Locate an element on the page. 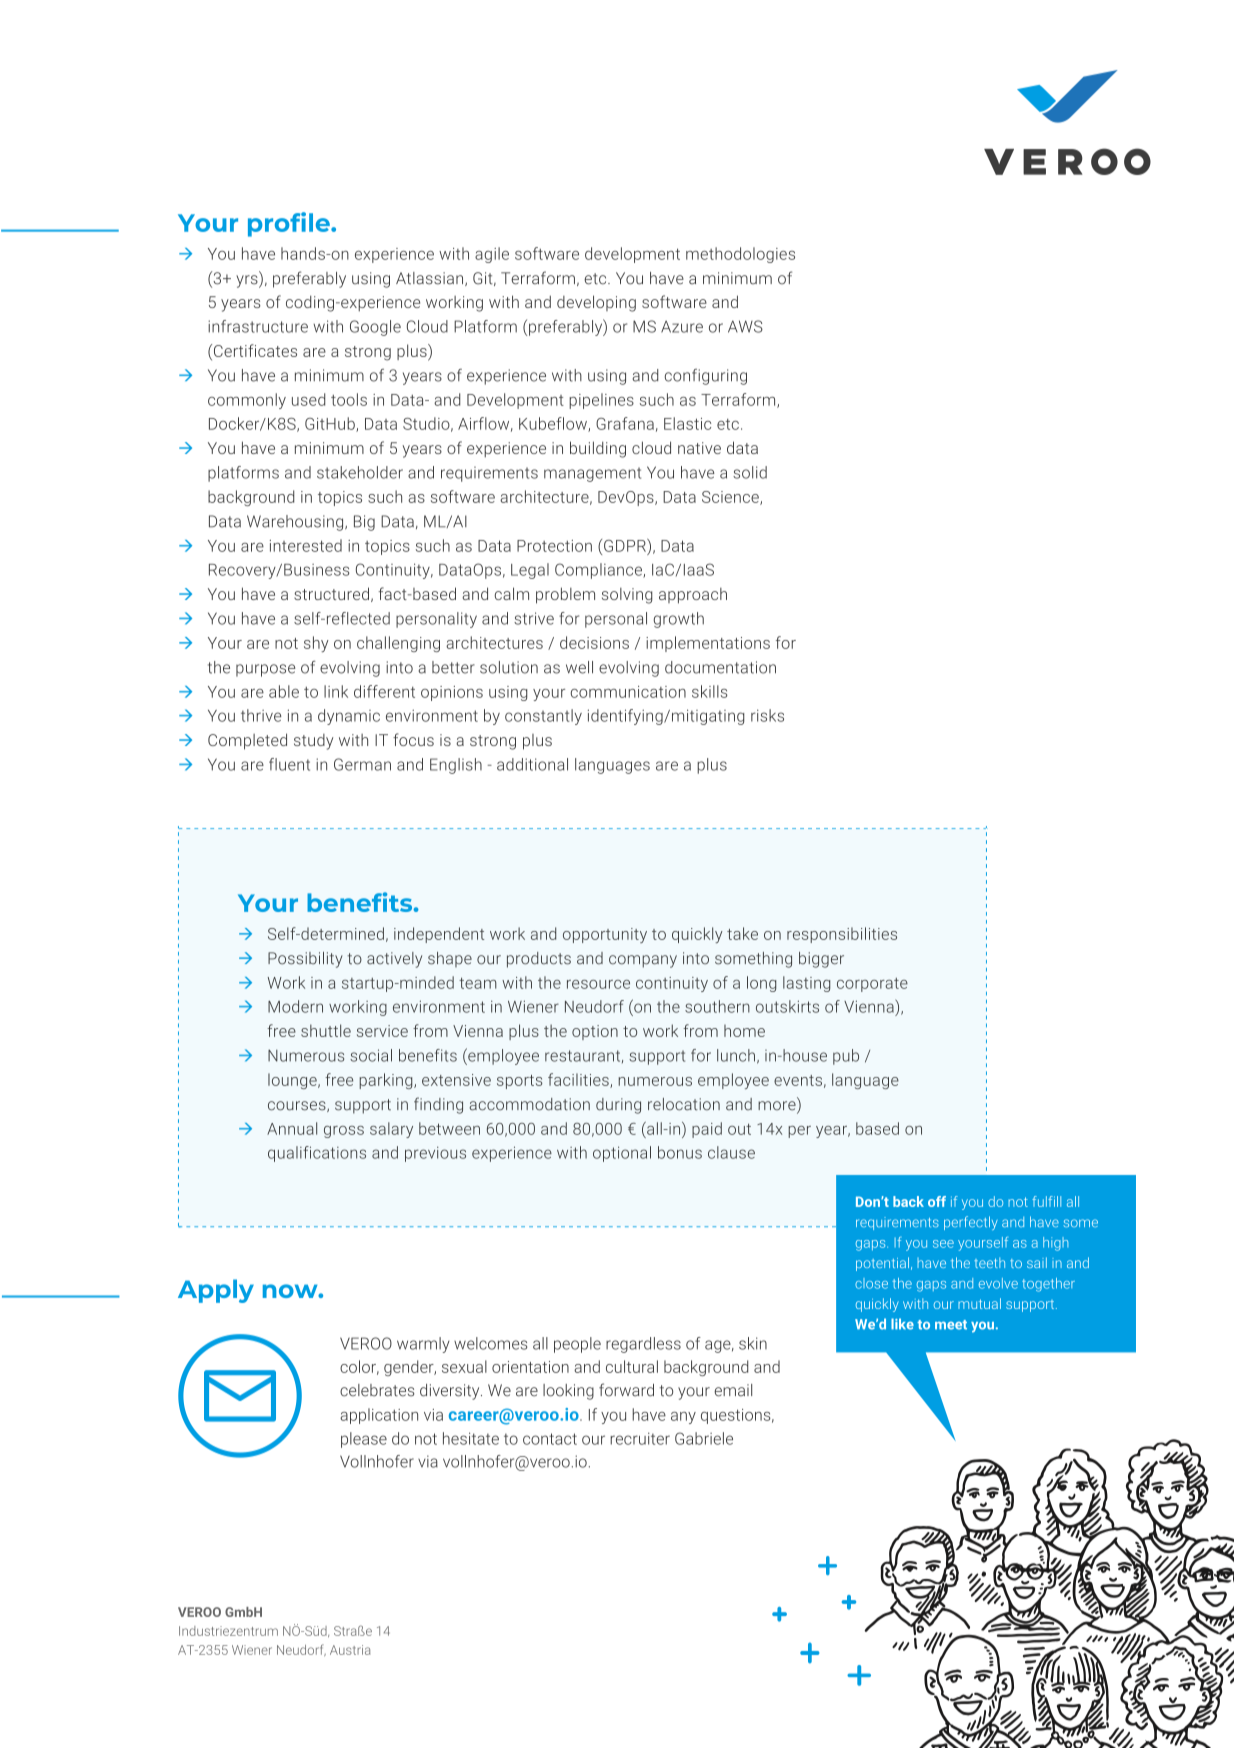  Apply is located at coordinates (216, 1291).
